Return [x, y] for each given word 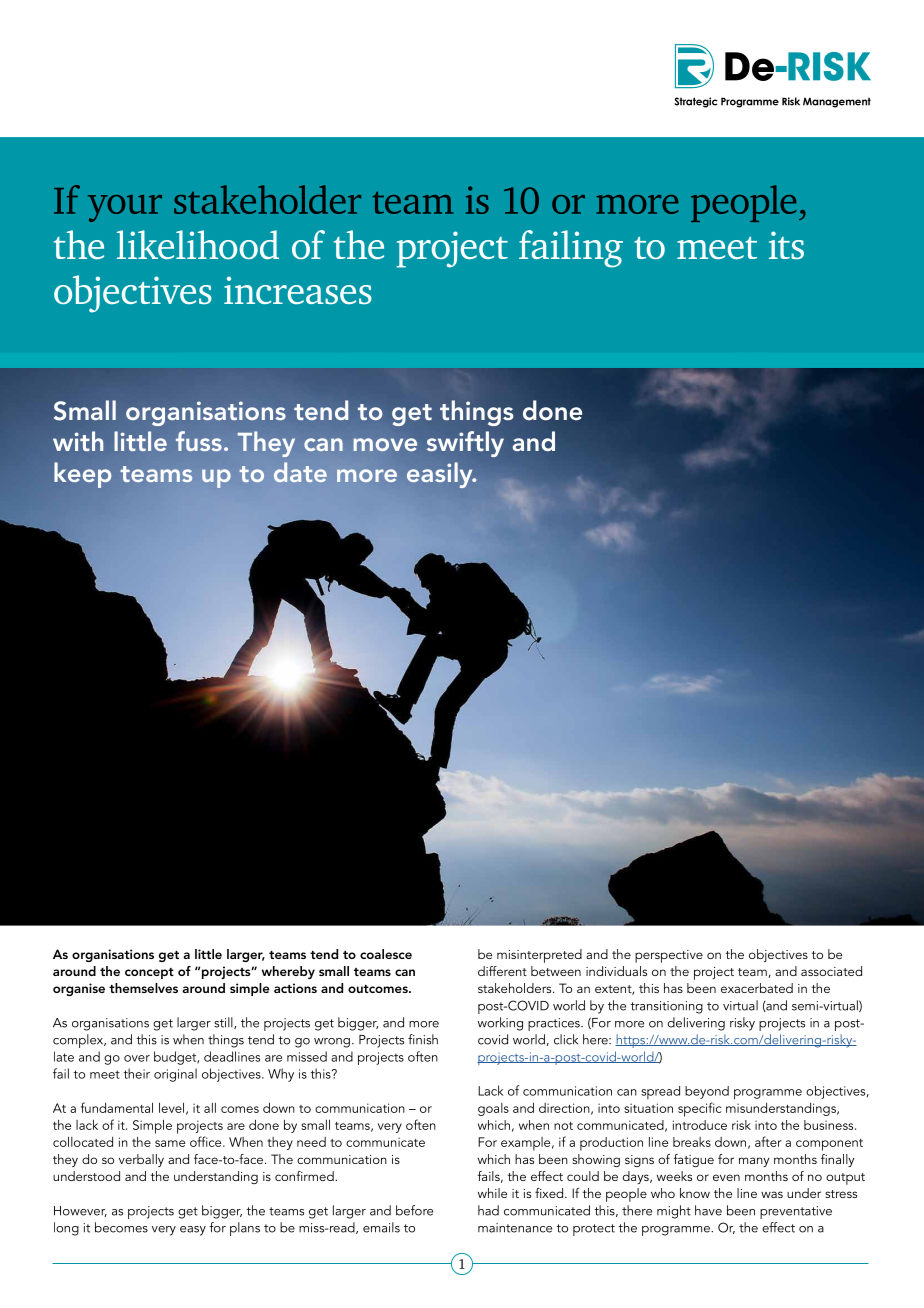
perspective [669, 956]
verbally [141, 1160]
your [125, 208]
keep [83, 475]
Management [837, 102]
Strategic [696, 102]
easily [441, 475]
